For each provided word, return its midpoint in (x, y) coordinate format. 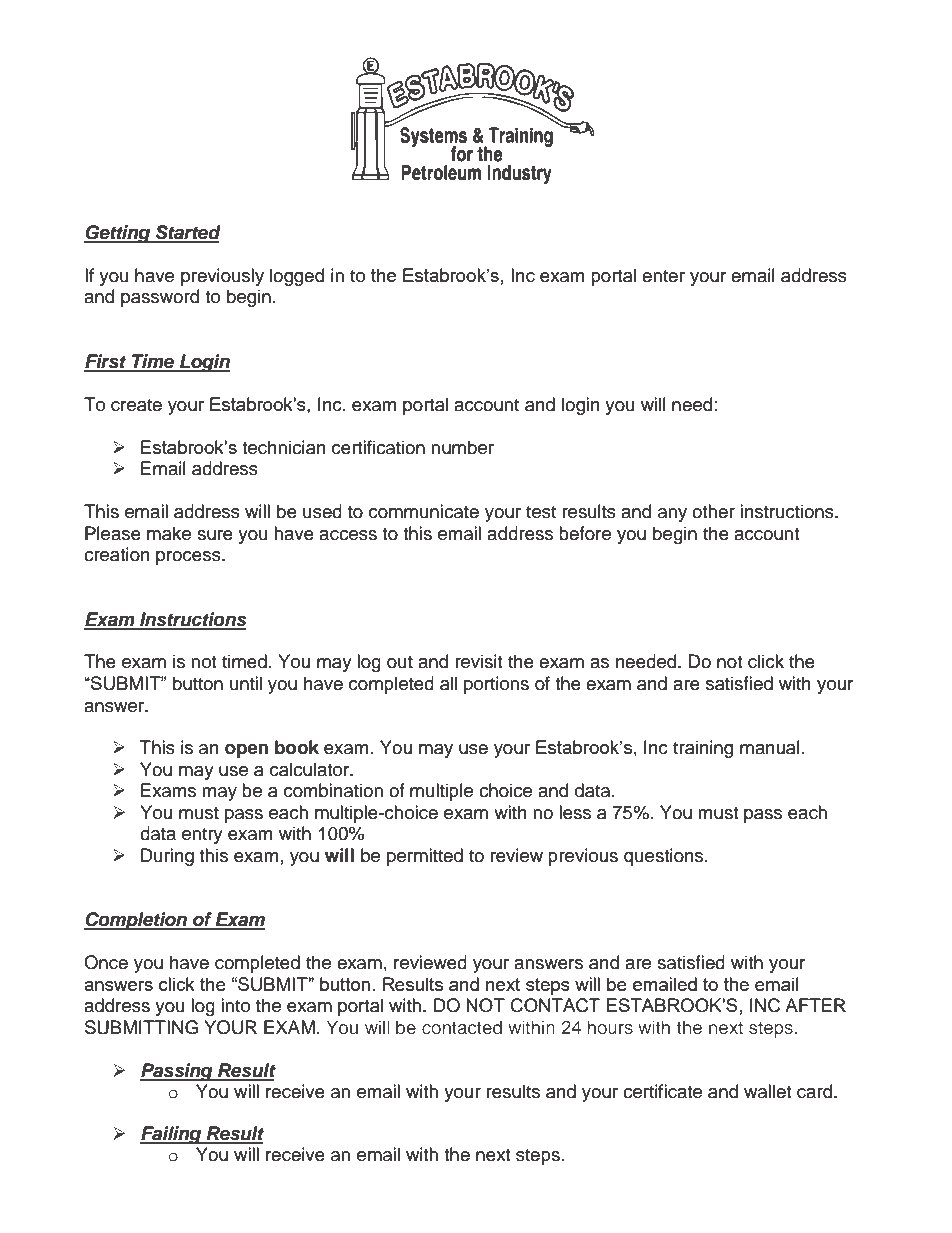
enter (663, 276)
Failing (172, 1135)
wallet (767, 1091)
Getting (118, 234)
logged (297, 277)
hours (610, 1027)
